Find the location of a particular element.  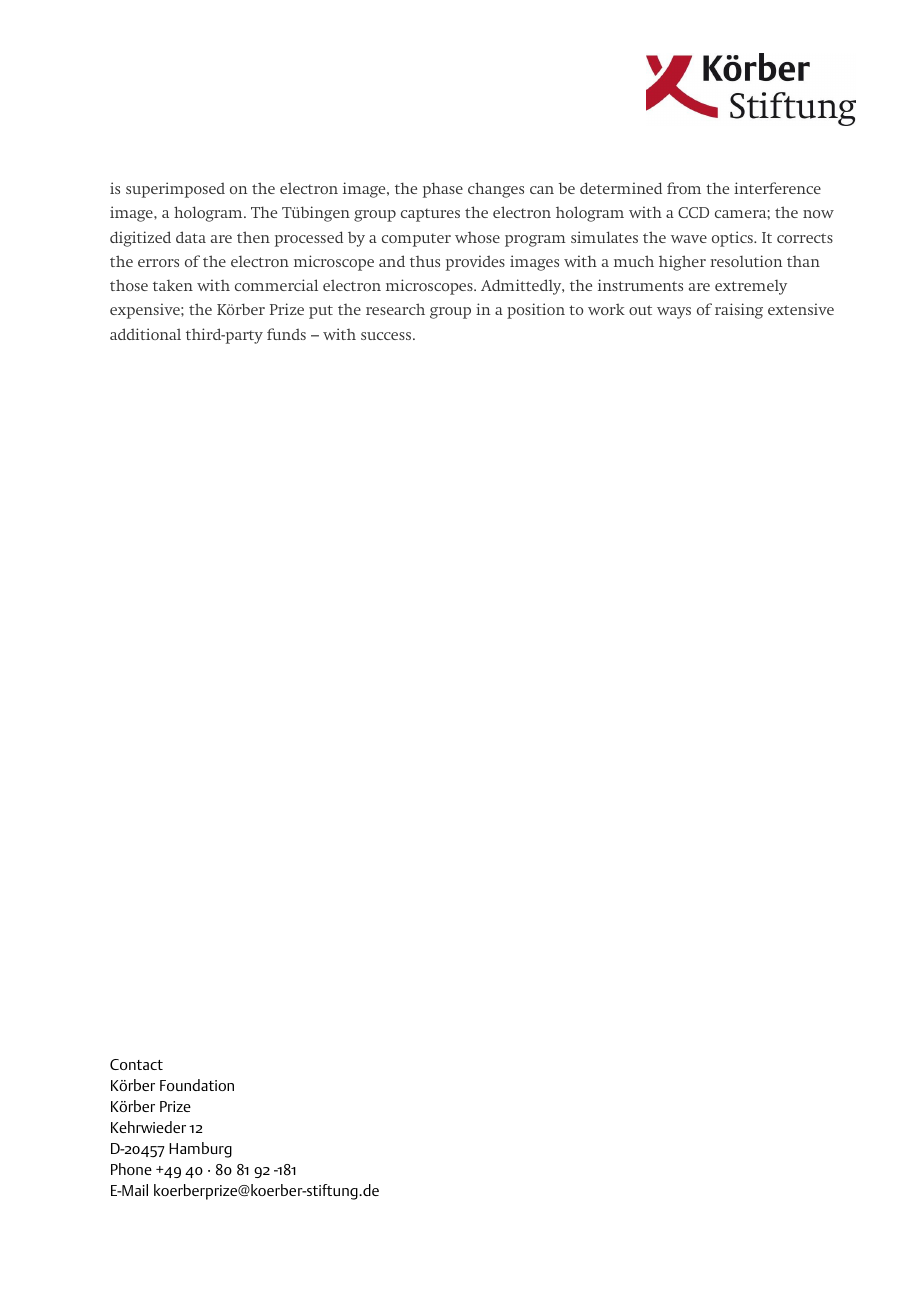

data is located at coordinates (191, 237).
